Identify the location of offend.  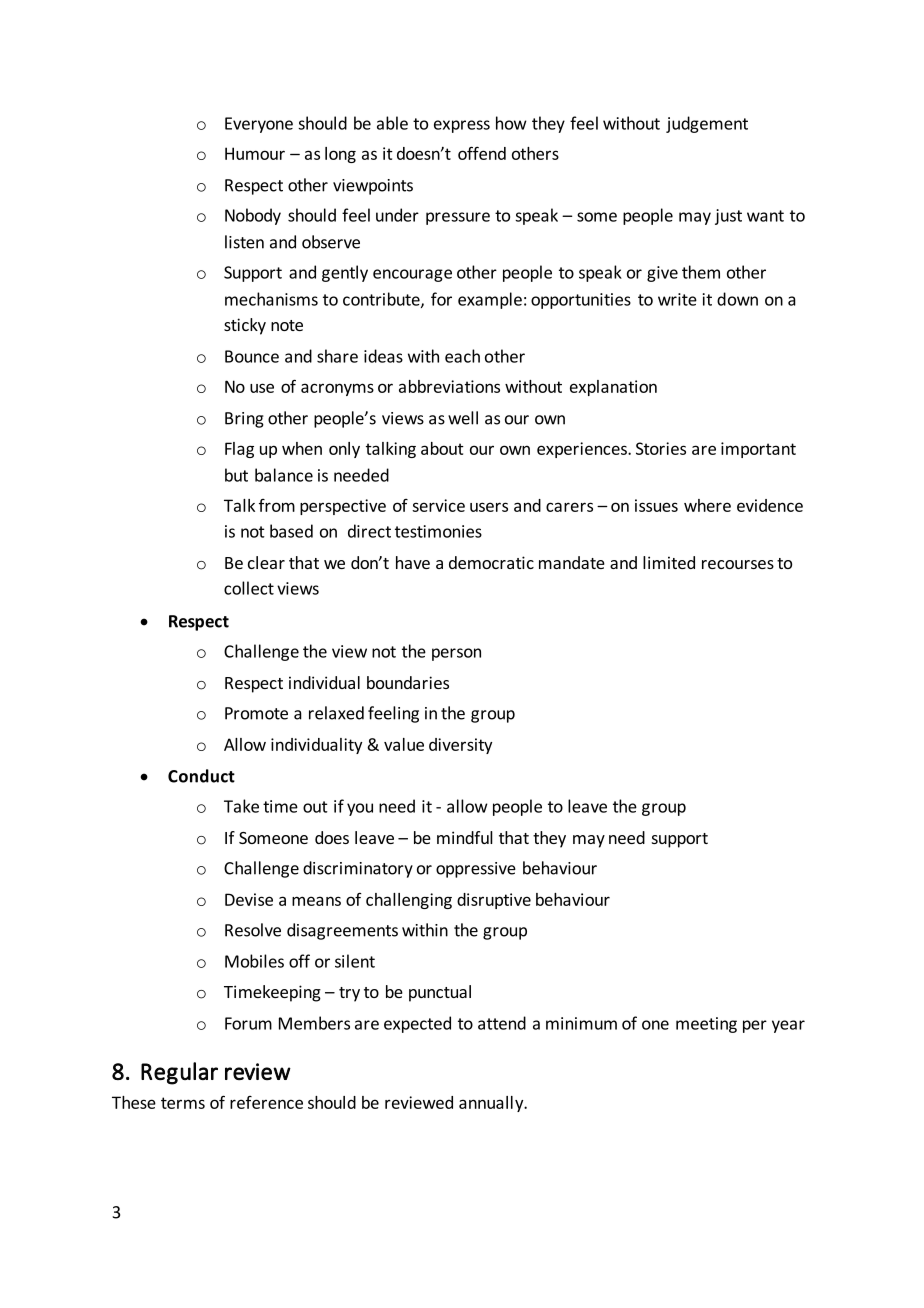
(482, 153).
